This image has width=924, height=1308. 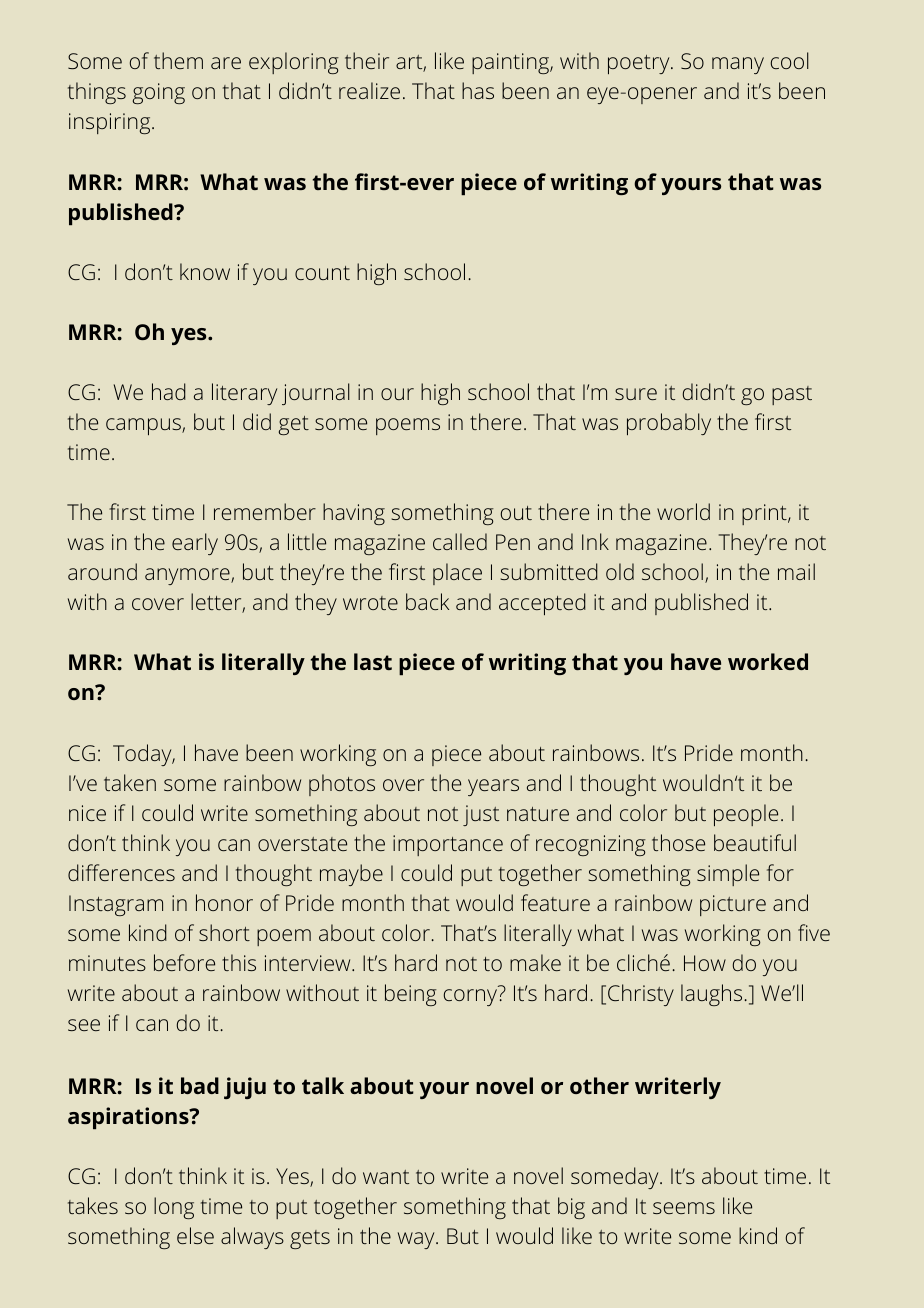 I want to click on has, so click(x=478, y=90).
